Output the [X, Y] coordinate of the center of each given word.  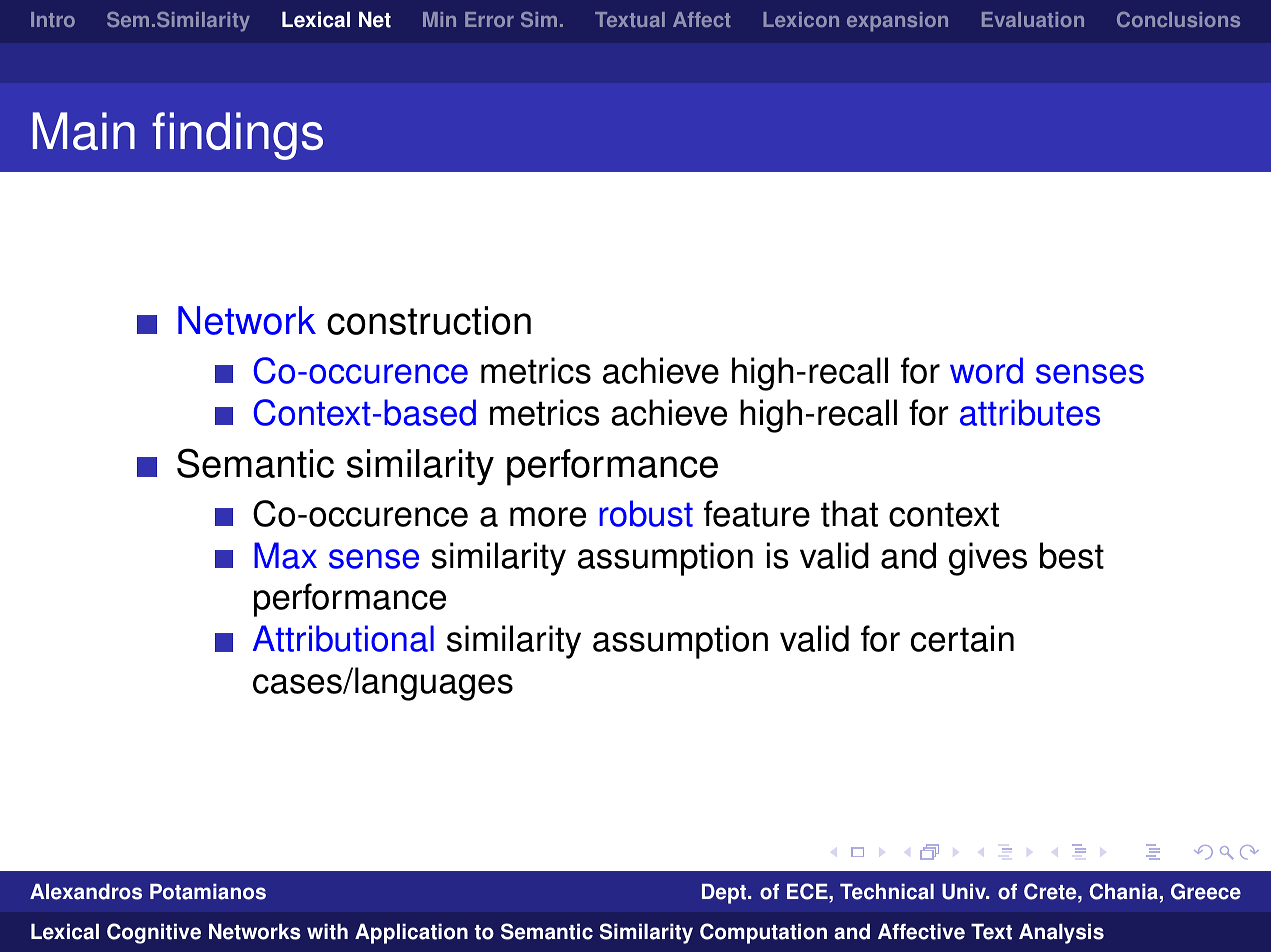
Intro [53, 19]
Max [285, 555]
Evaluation [1033, 19]
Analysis [1061, 933]
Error [489, 19]
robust [646, 513]
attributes [1030, 412]
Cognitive [154, 933]
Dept [725, 894]
